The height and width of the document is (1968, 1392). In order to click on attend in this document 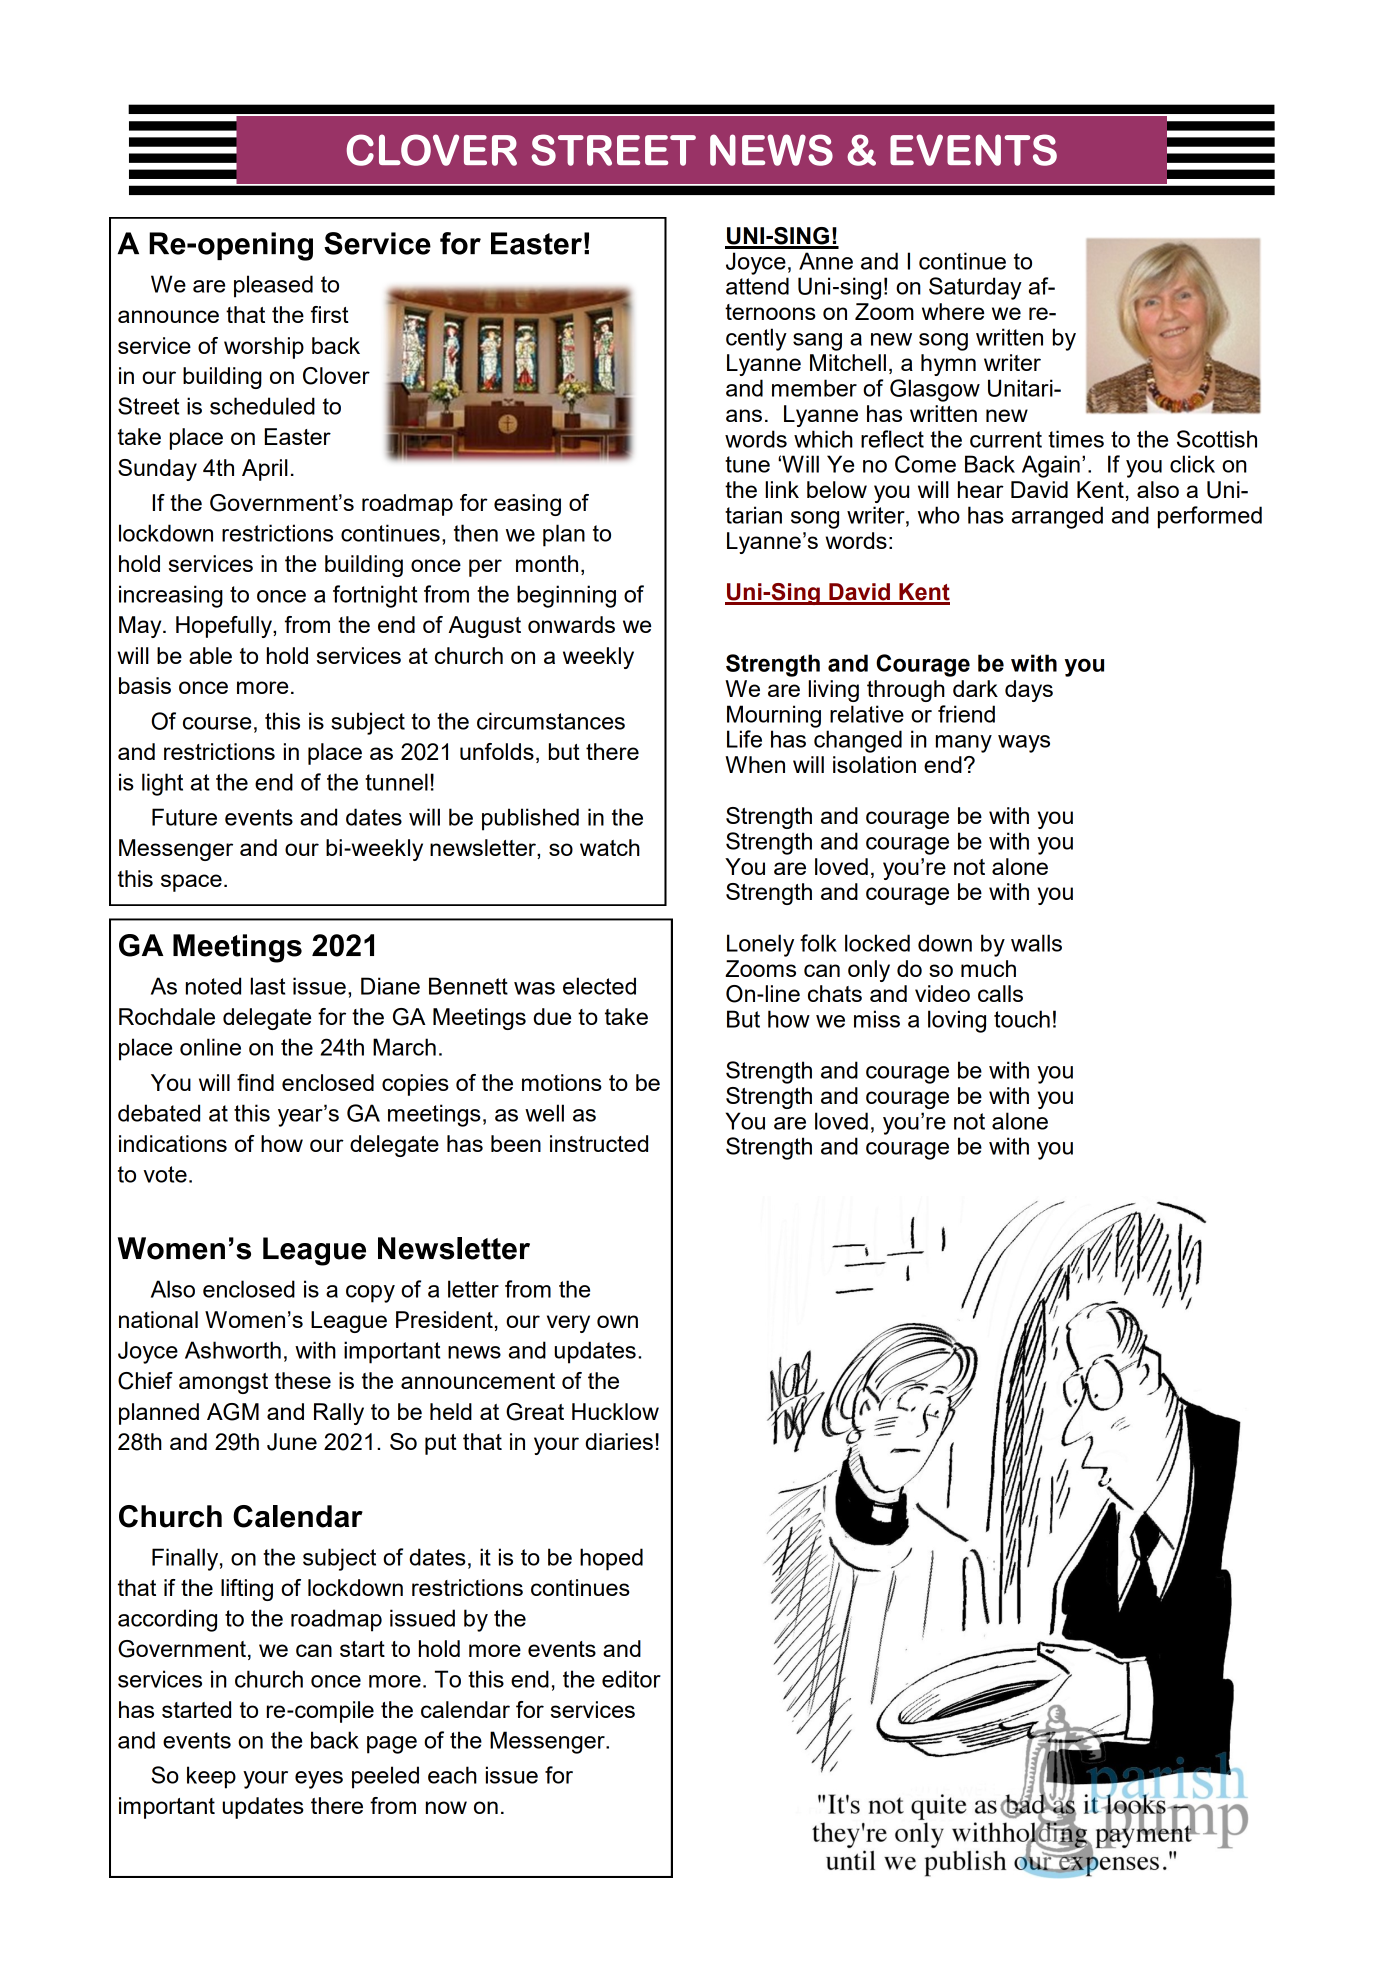, I will do `click(757, 286)`.
